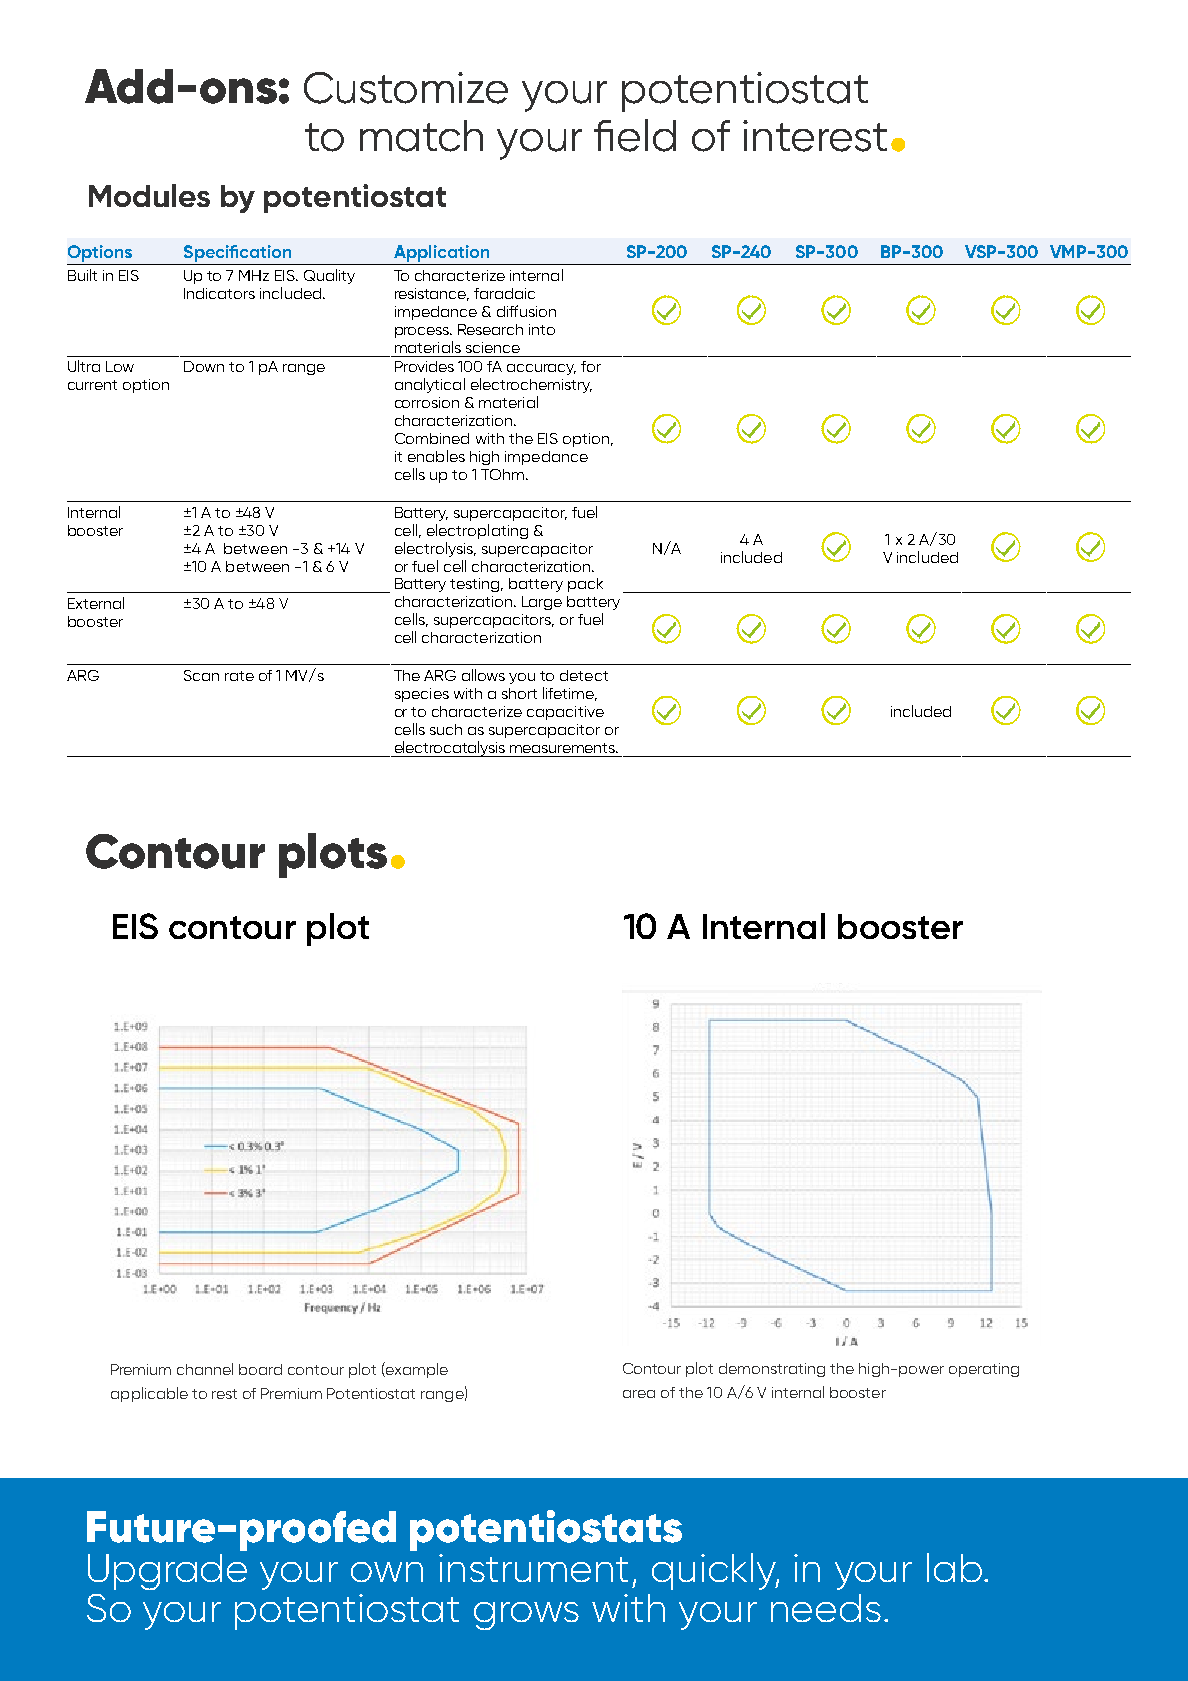 The width and height of the screenshot is (1188, 1681). I want to click on Modules, so click(149, 195).
